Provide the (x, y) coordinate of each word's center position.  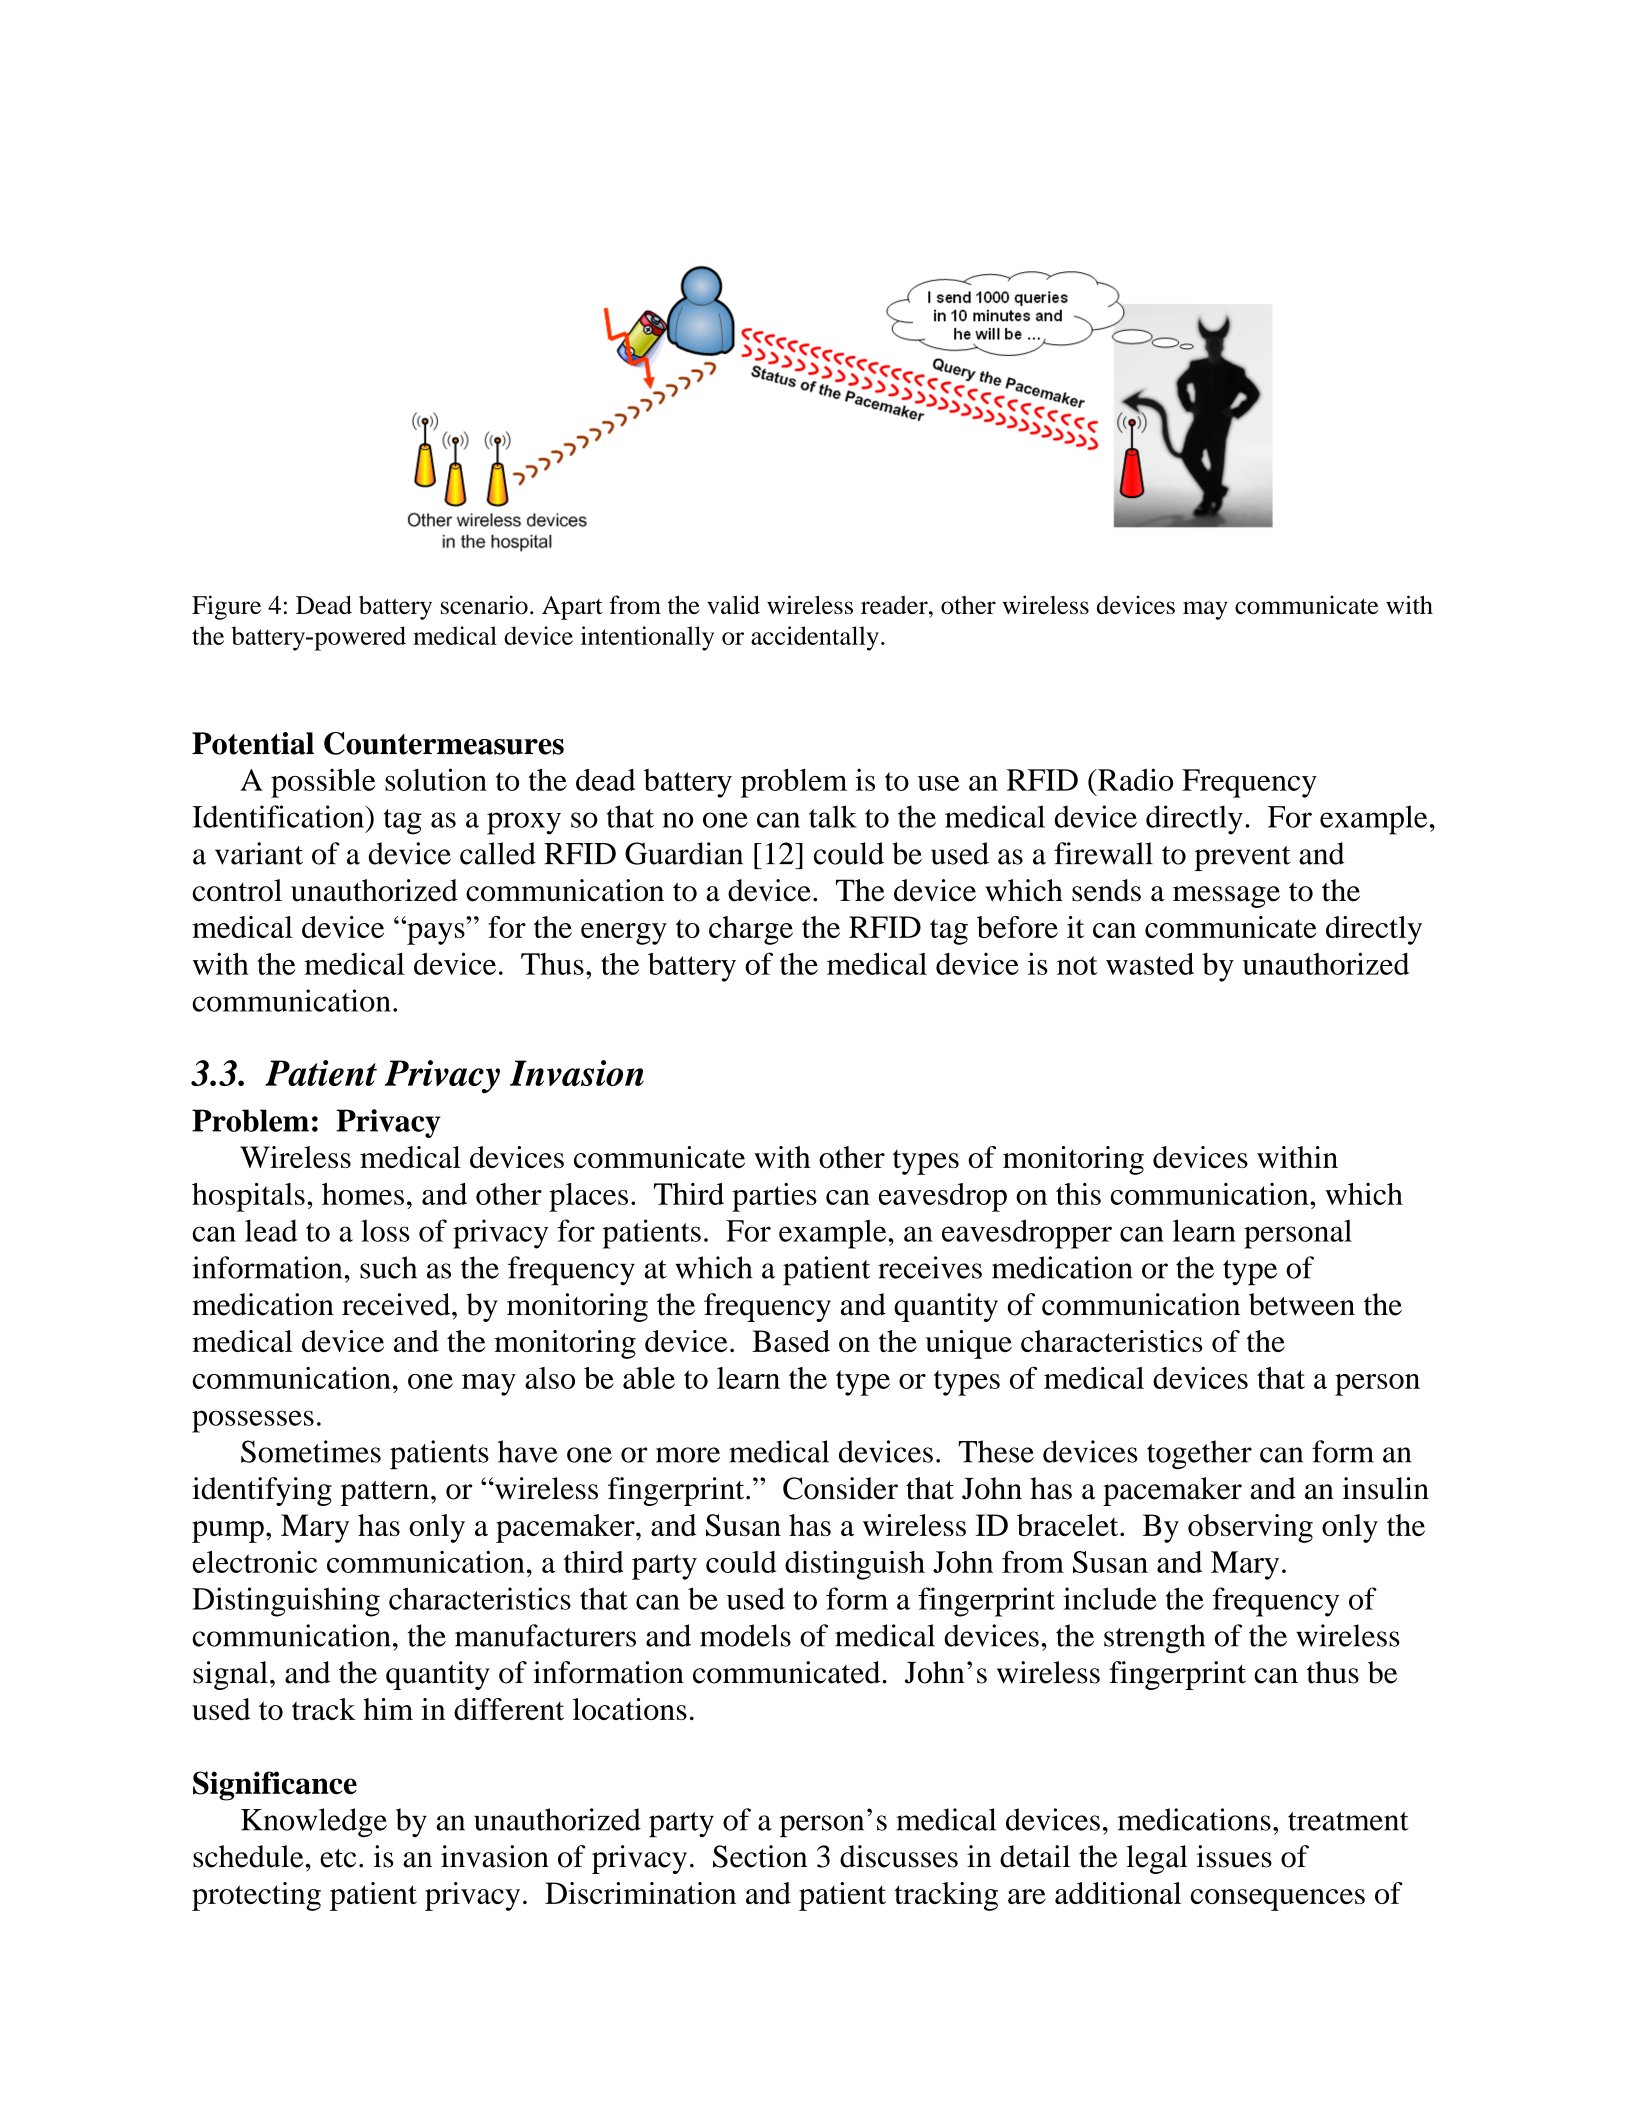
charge (751, 930)
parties (774, 1197)
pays (435, 933)
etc (338, 1858)
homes (363, 1194)
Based (791, 1341)
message (1226, 897)
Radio (1134, 779)
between (1302, 1304)
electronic (254, 1562)
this (1078, 1194)
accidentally (815, 638)
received (397, 1304)
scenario (484, 604)
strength (1154, 1639)
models (745, 1635)
